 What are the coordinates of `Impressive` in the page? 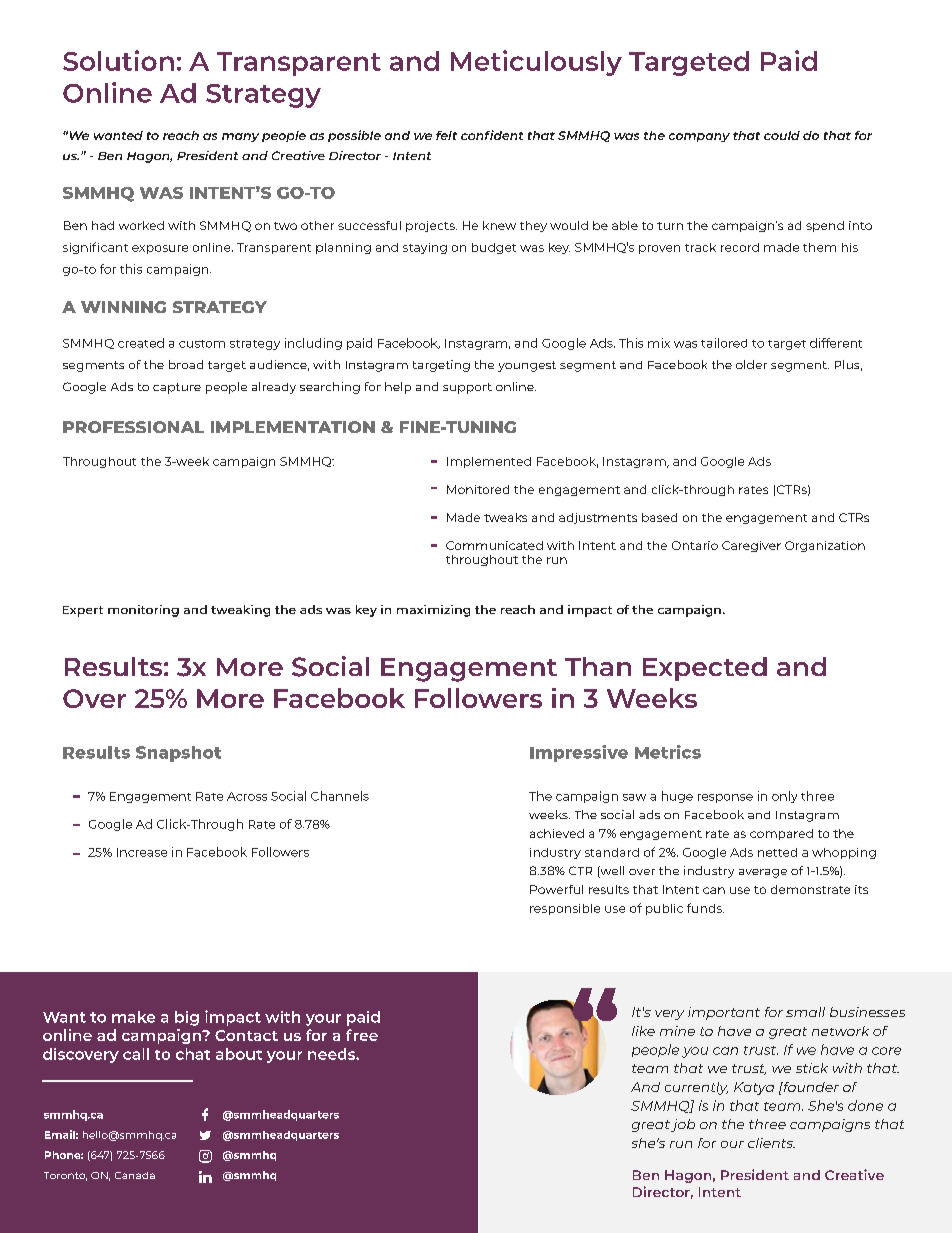 It's located at (579, 753).
